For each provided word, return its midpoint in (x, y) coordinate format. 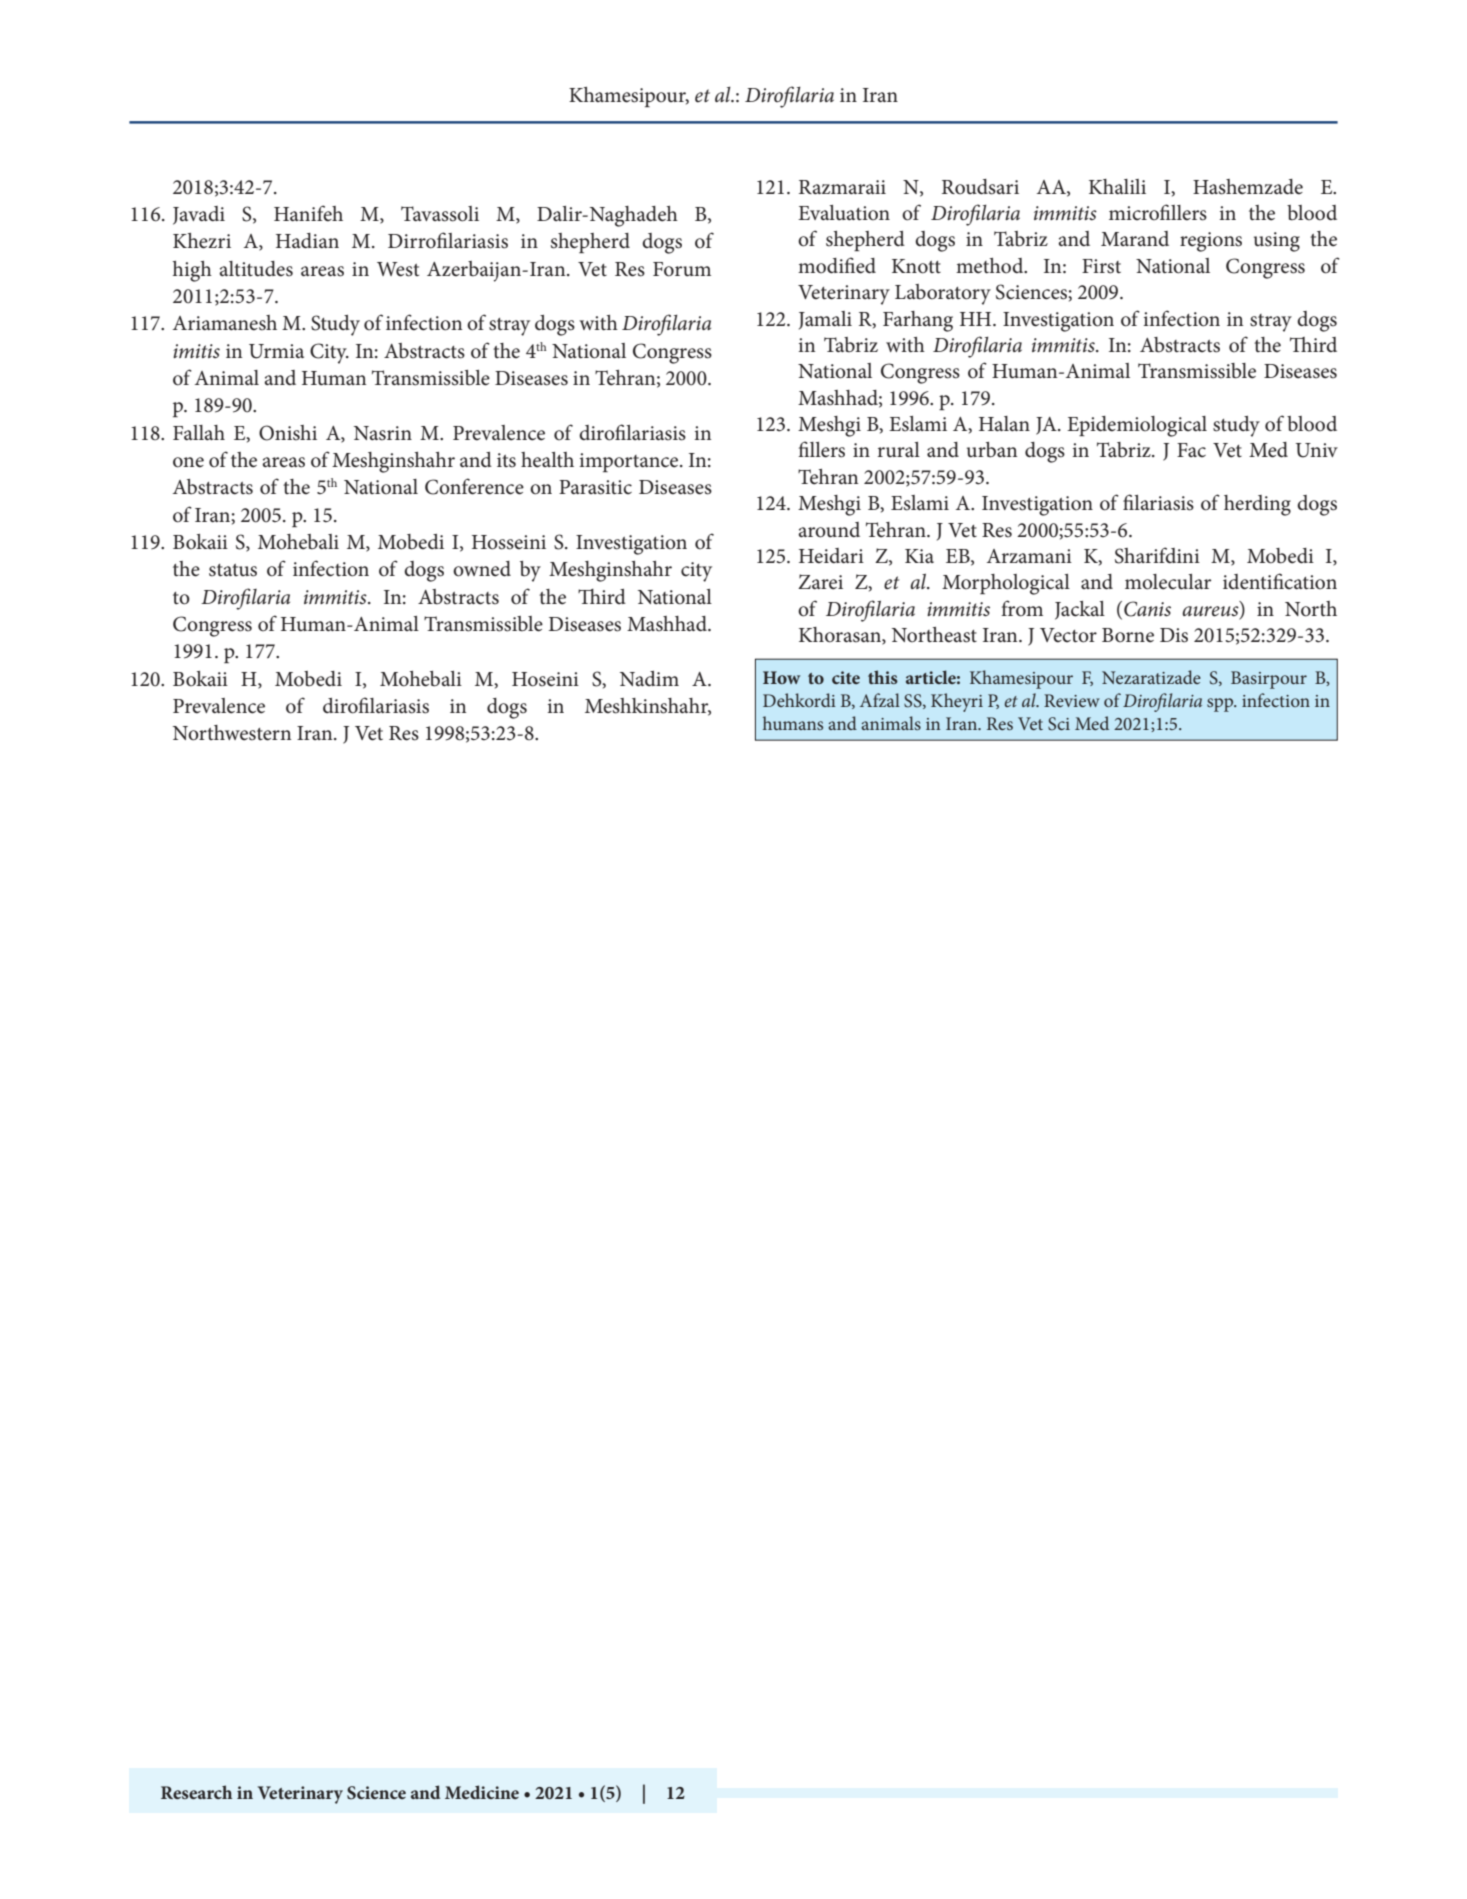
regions (1211, 242)
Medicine (482, 1792)
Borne (1128, 635)
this (883, 677)
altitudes (256, 269)
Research (196, 1792)
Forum (682, 269)
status (233, 570)
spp (1221, 705)
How (781, 677)
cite (846, 677)
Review (1072, 700)
